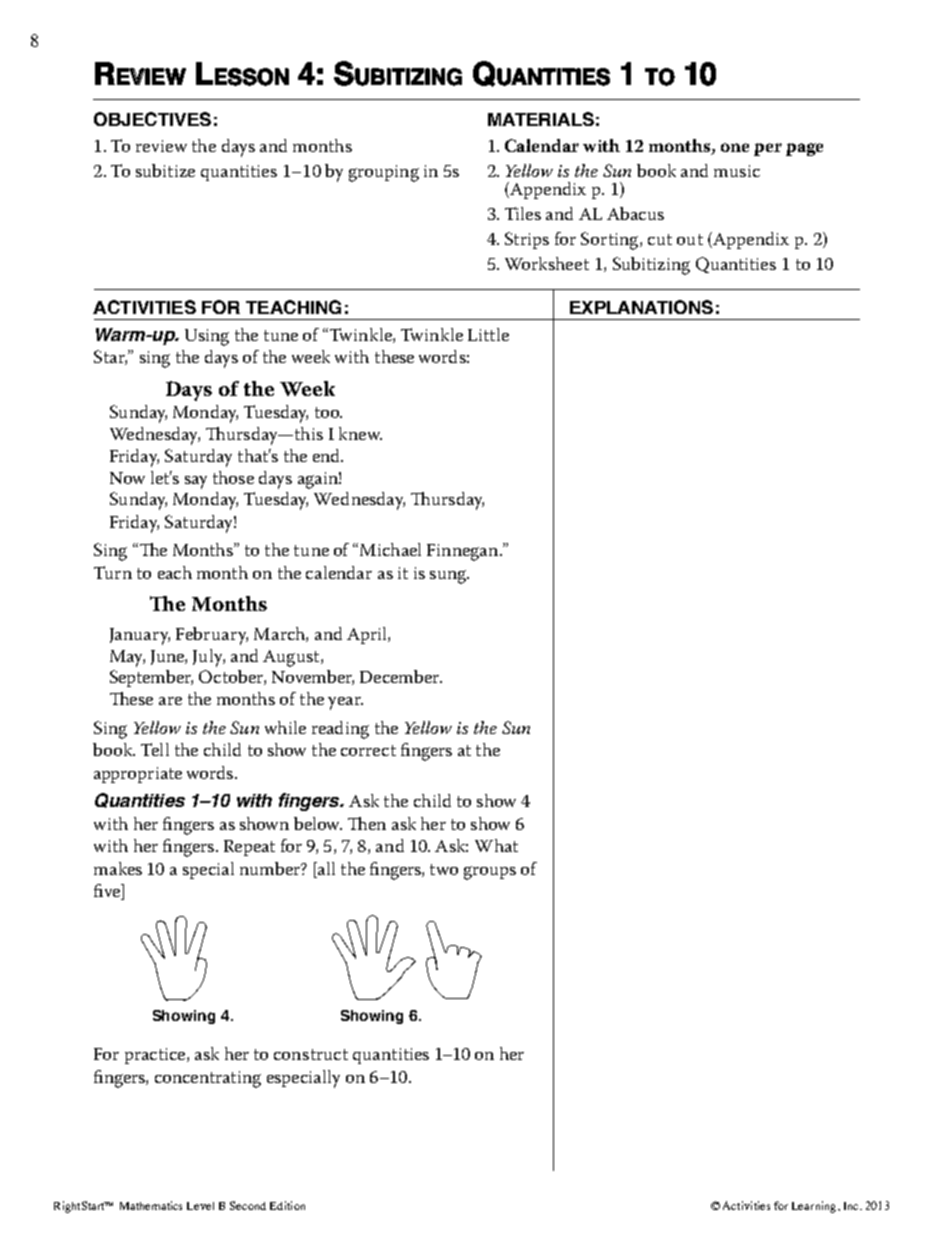 Image resolution: width=952 pixels, height=1233 pixels. Describe the element at coordinates (490, 873) in the image. I see `groups` at that location.
